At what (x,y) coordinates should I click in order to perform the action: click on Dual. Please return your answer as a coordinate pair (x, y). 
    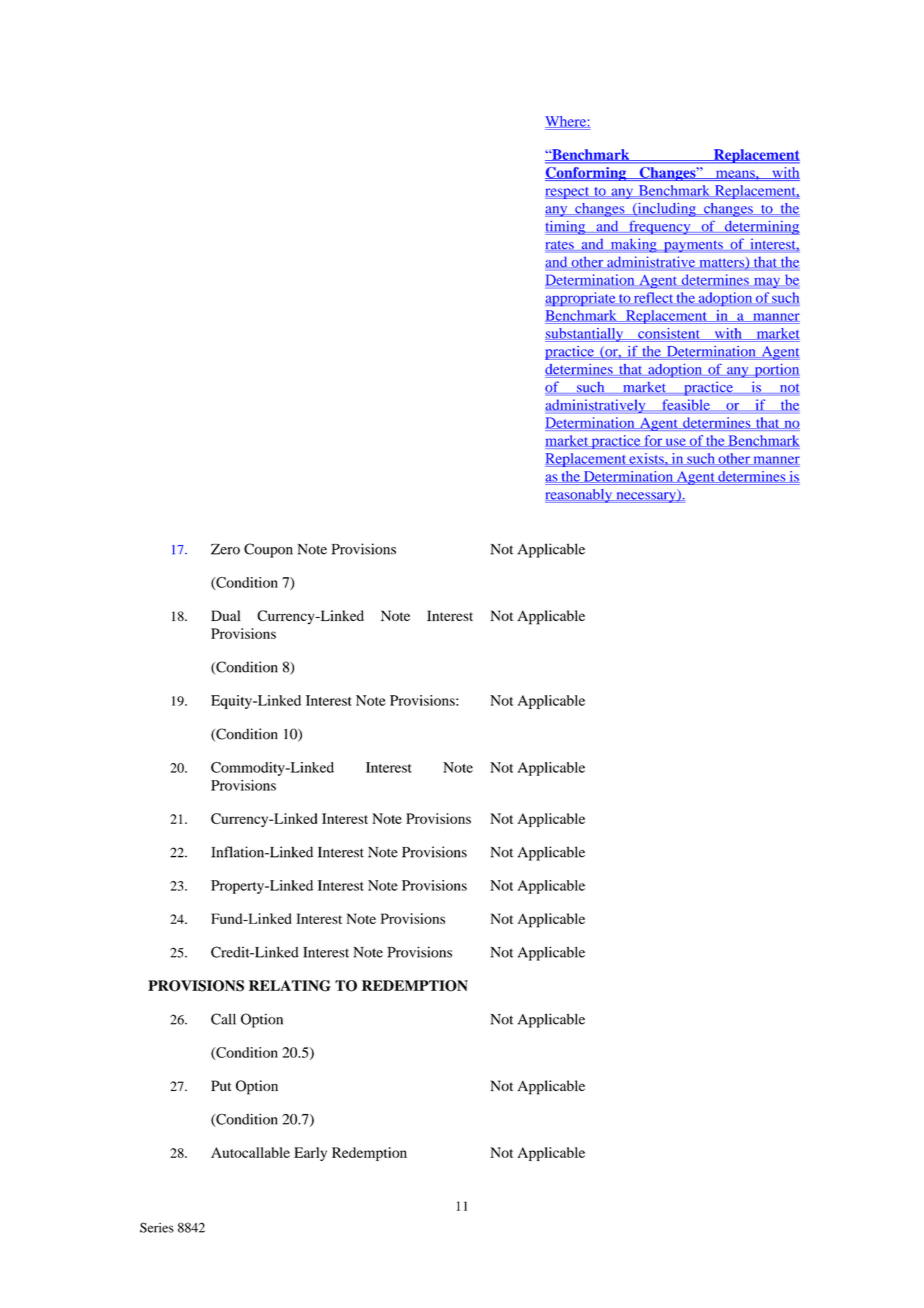
    Looking at the image, I should click on (225, 615).
